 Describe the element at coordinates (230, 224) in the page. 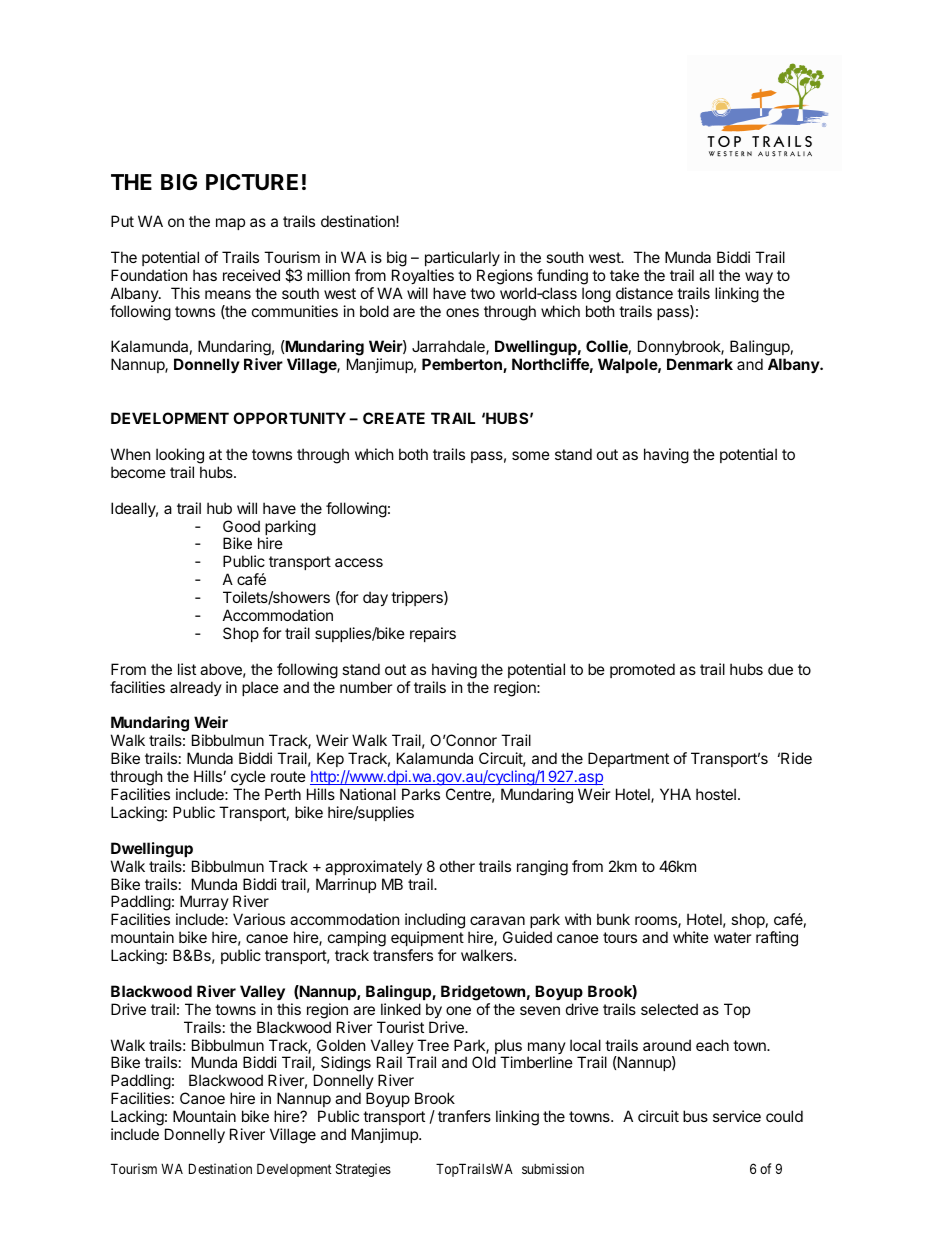

I see `map` at that location.
